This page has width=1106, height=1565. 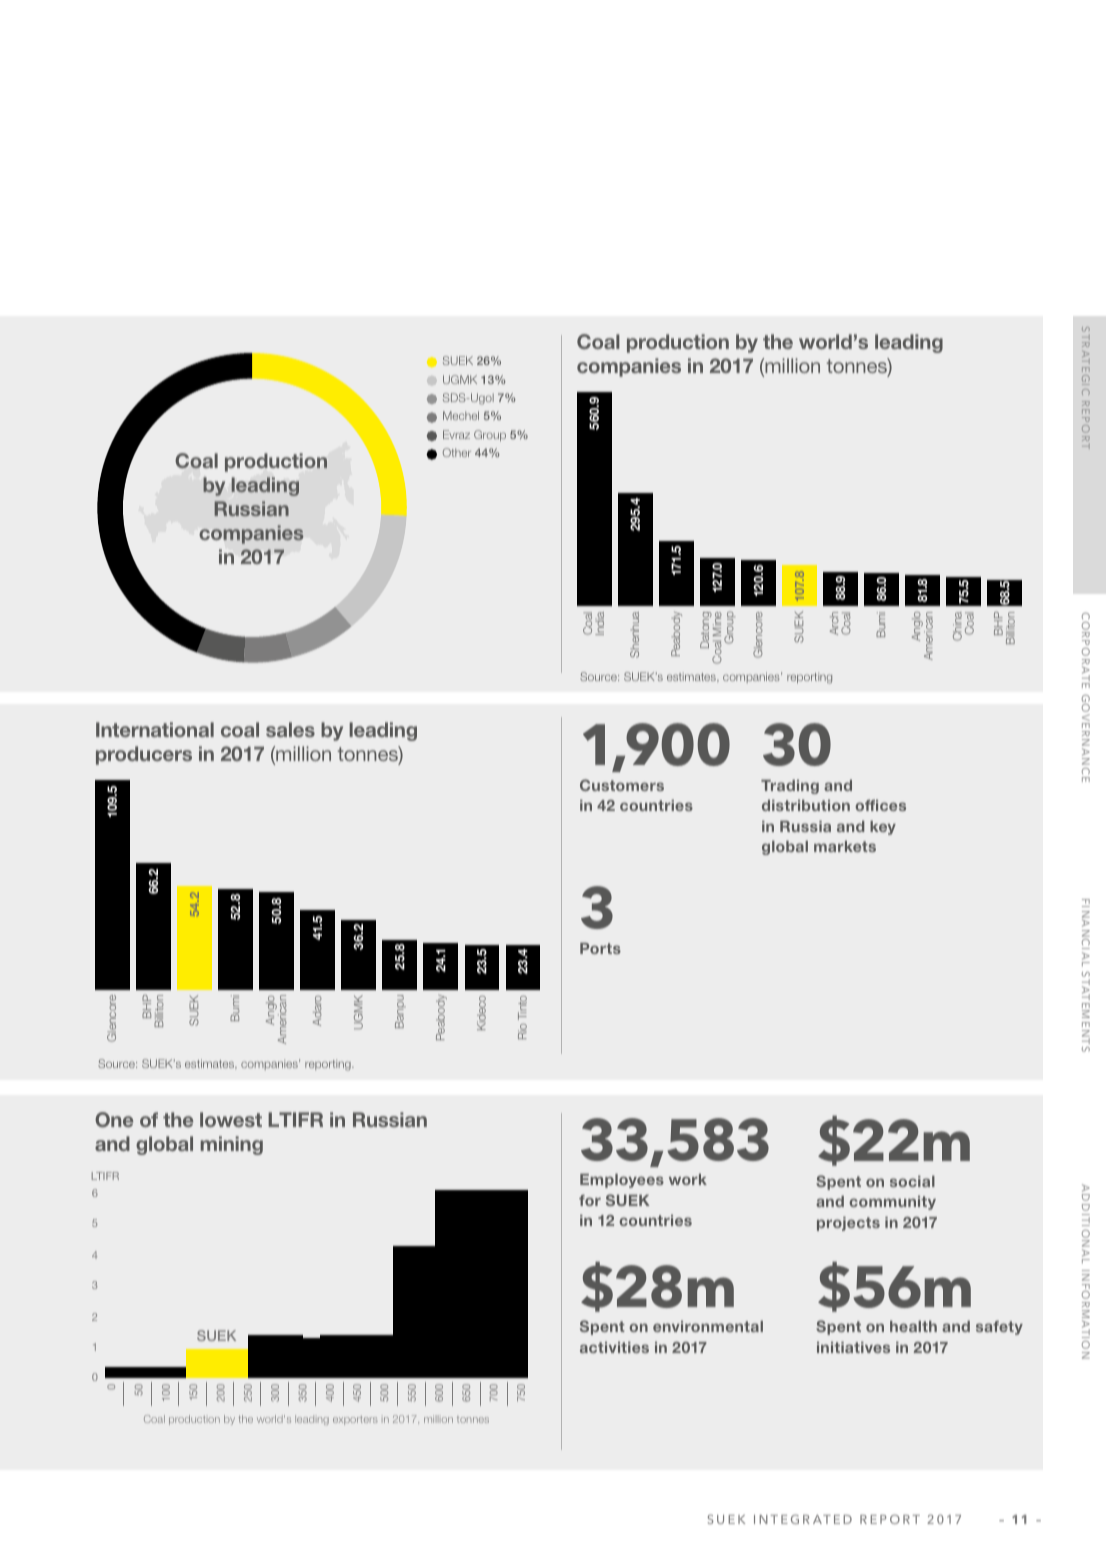 I want to click on Trading, so click(x=790, y=787).
